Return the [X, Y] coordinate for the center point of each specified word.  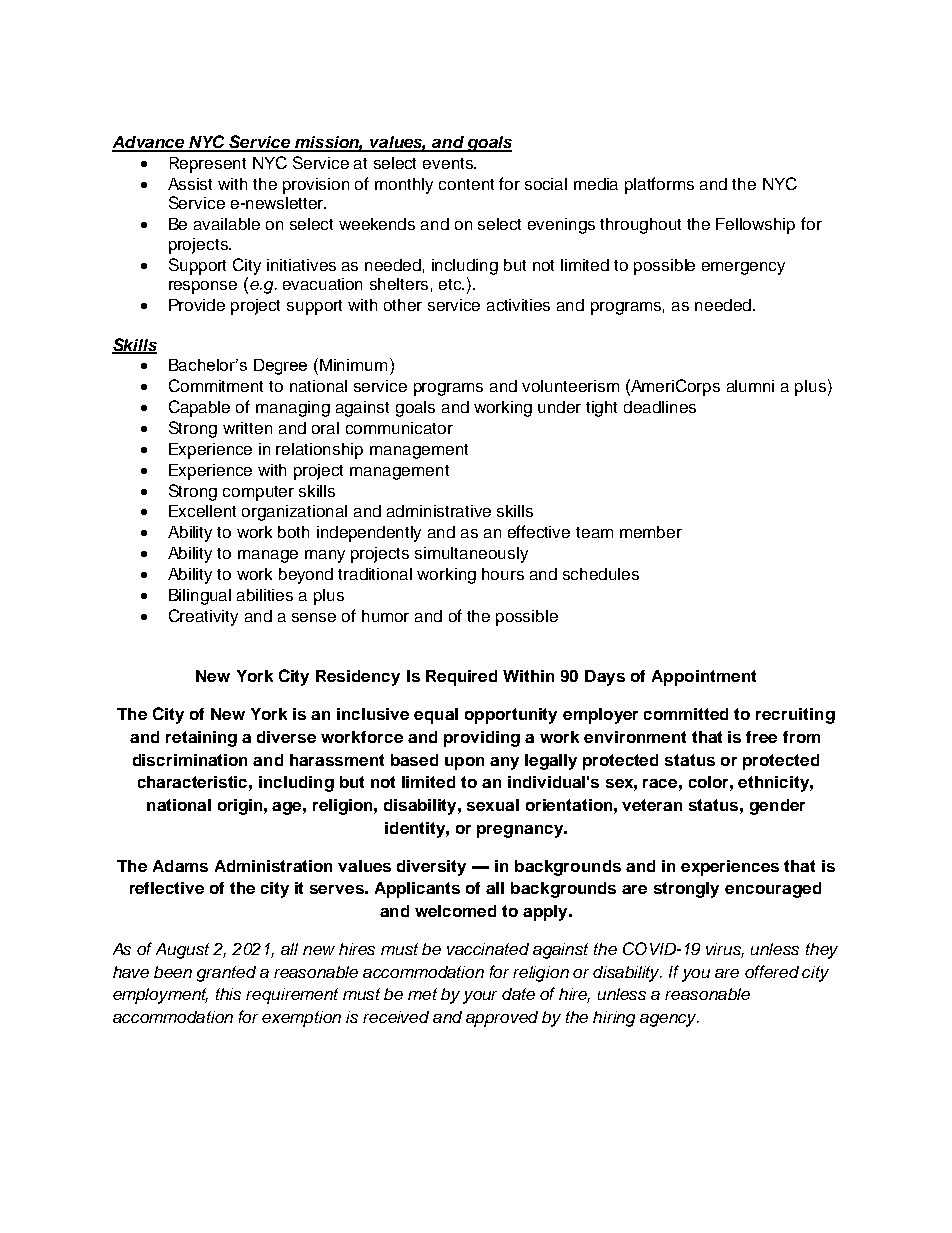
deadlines [660, 407]
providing [482, 739]
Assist [190, 184]
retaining [201, 739]
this [228, 994]
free [761, 737]
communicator [399, 428]
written [247, 428]
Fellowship [755, 226]
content [466, 184]
